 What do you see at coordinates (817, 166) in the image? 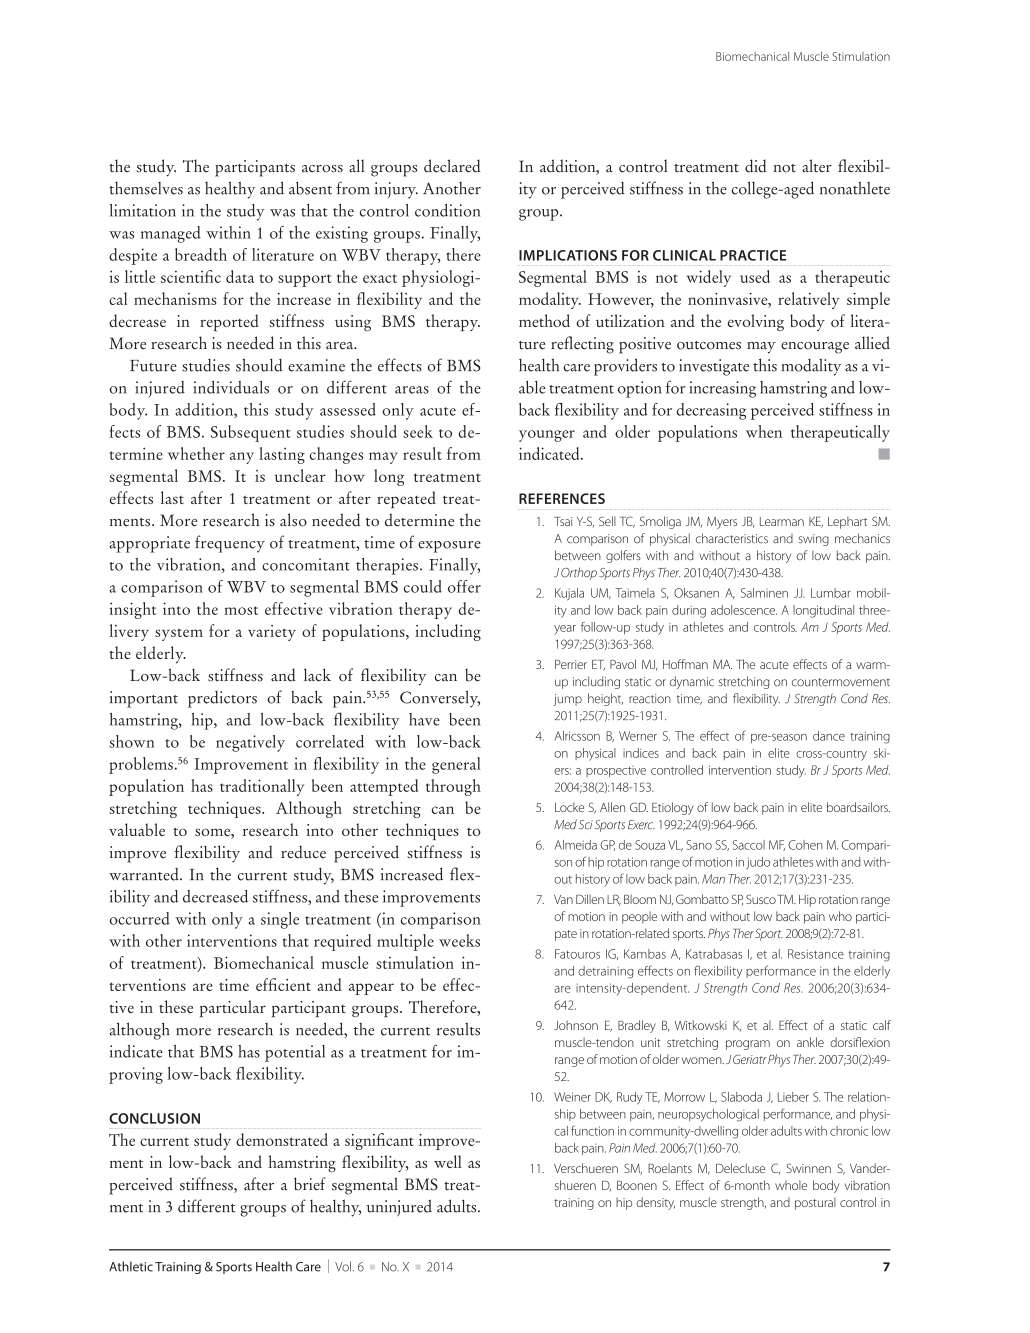
I see `alter` at bounding box center [817, 166].
